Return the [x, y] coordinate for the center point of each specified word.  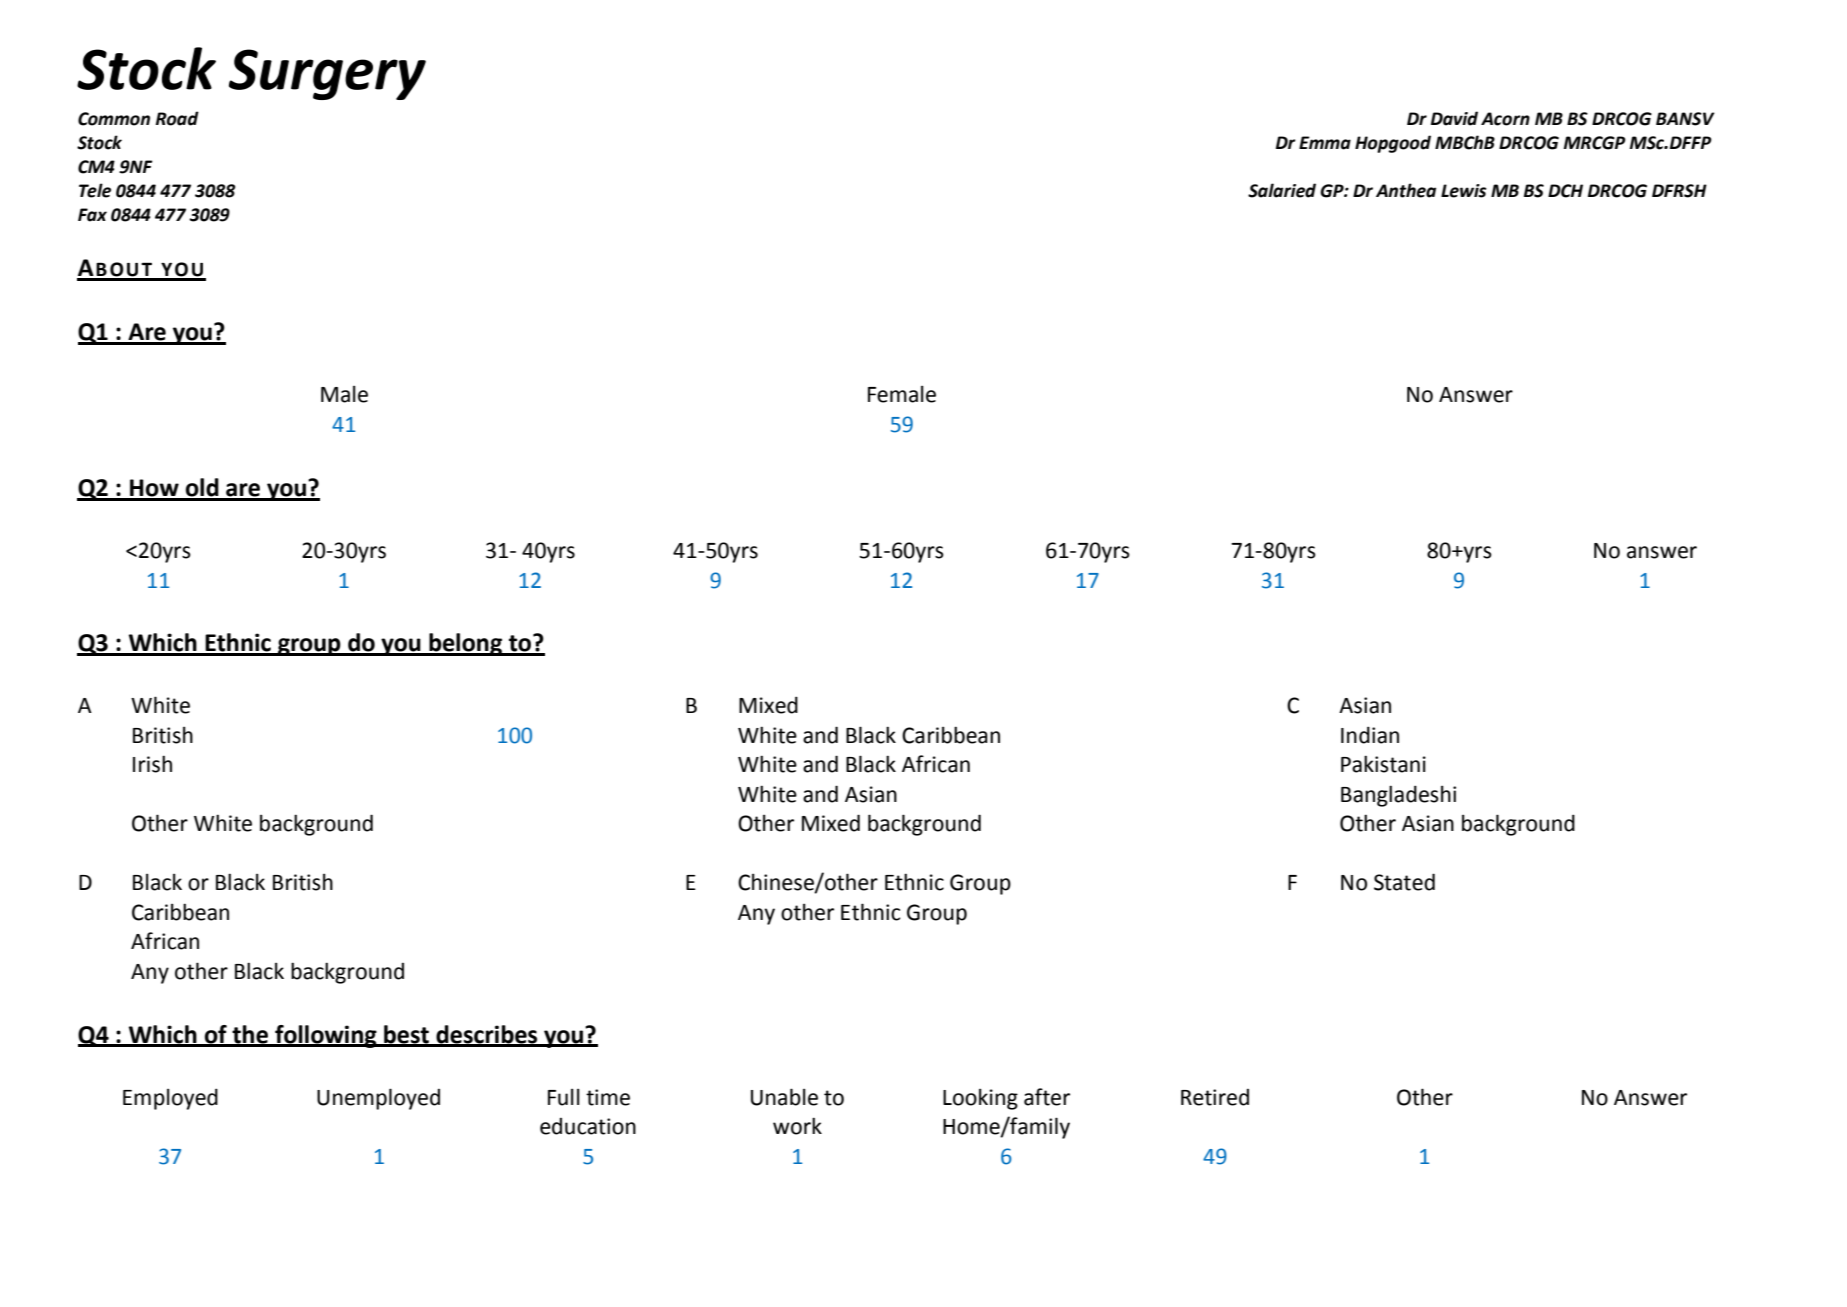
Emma [1325, 143]
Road [177, 118]
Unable [784, 1097]
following [326, 1036]
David [1454, 118]
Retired [1215, 1097]
